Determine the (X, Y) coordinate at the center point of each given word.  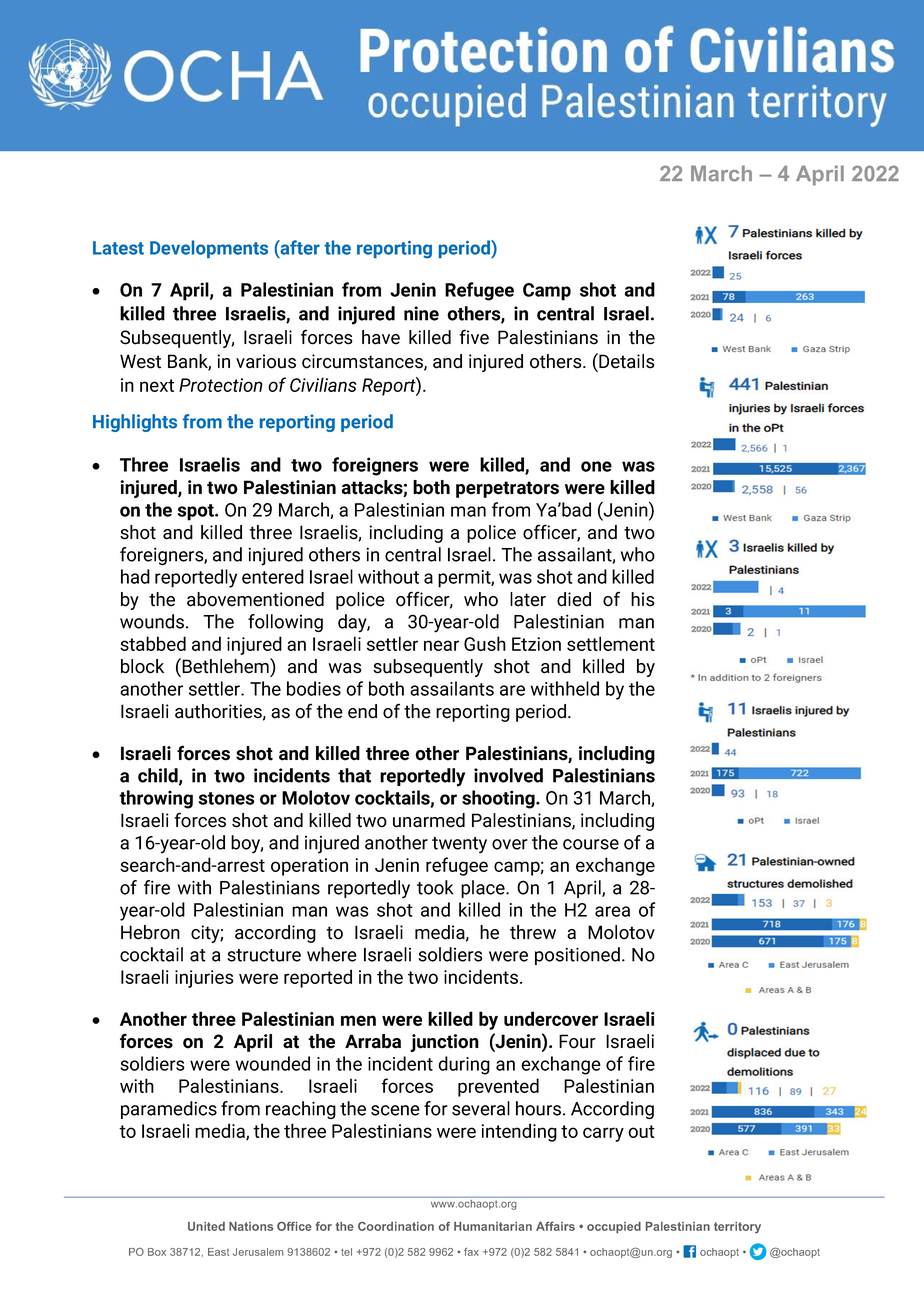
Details (626, 361)
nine (421, 313)
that (354, 775)
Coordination (396, 1226)
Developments (209, 249)
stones (226, 798)
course (591, 844)
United (206, 1226)
